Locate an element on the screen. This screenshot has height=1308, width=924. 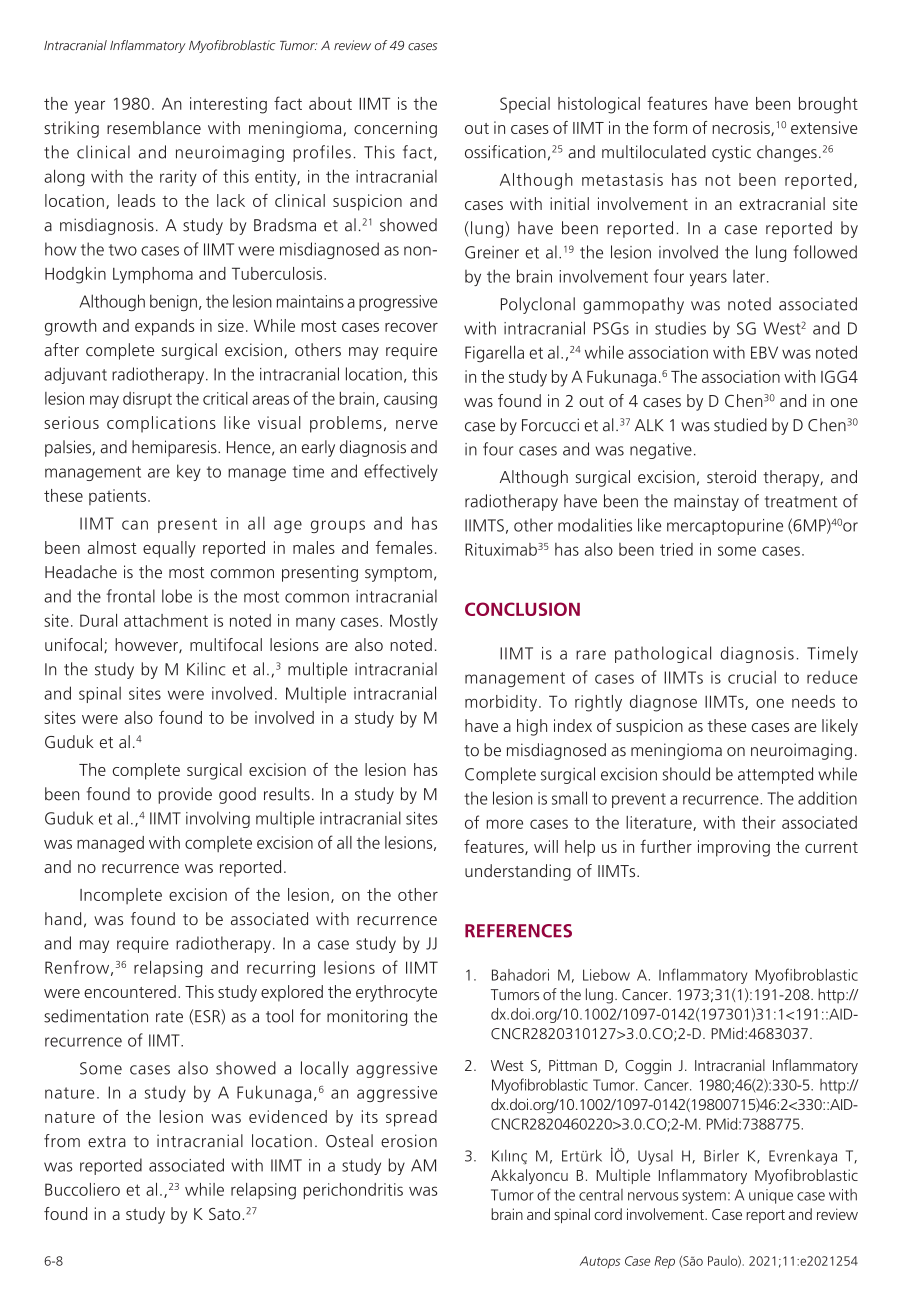
resemblance is located at coordinates (154, 127).
